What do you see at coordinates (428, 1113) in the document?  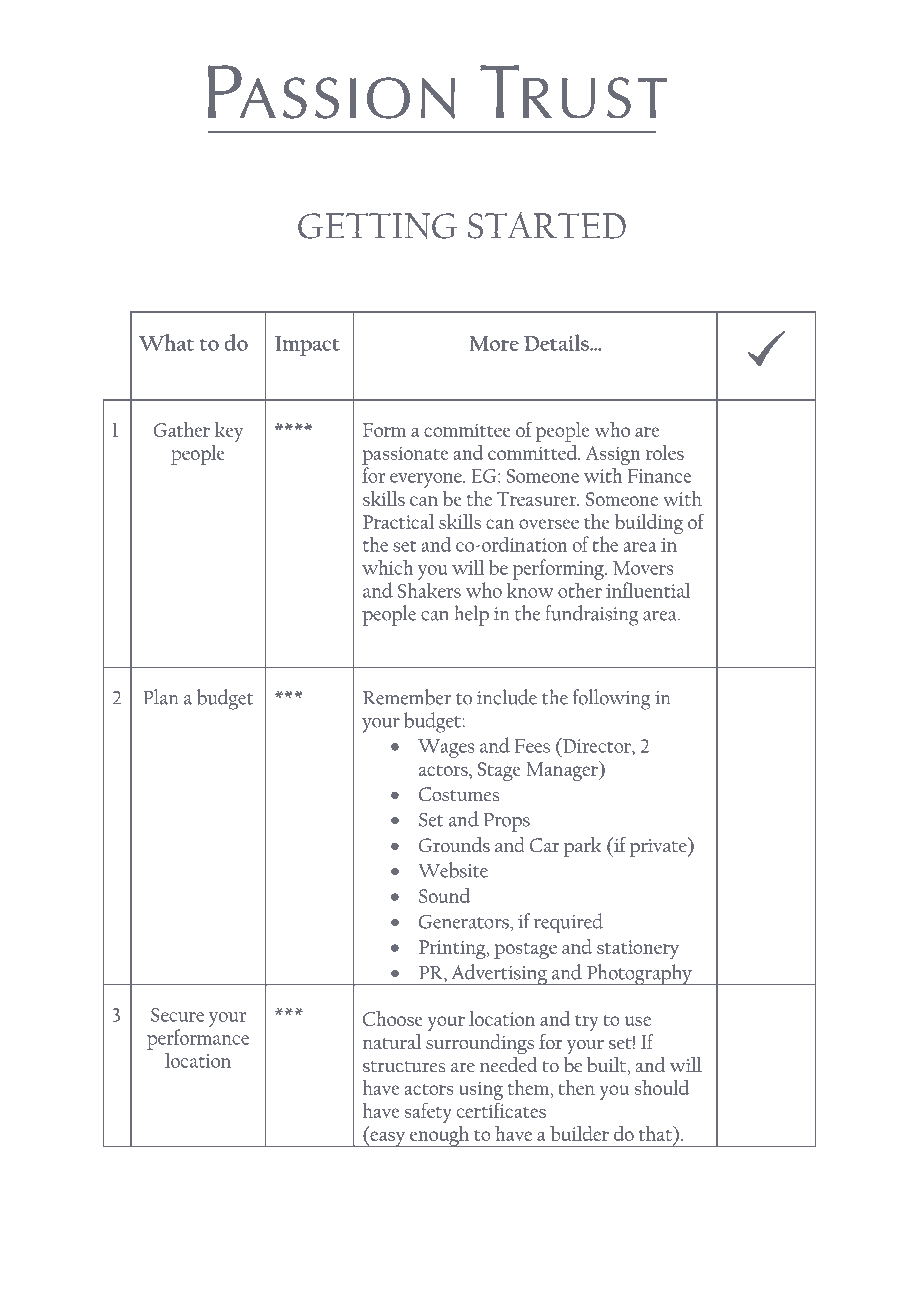 I see `safety` at bounding box center [428, 1113].
